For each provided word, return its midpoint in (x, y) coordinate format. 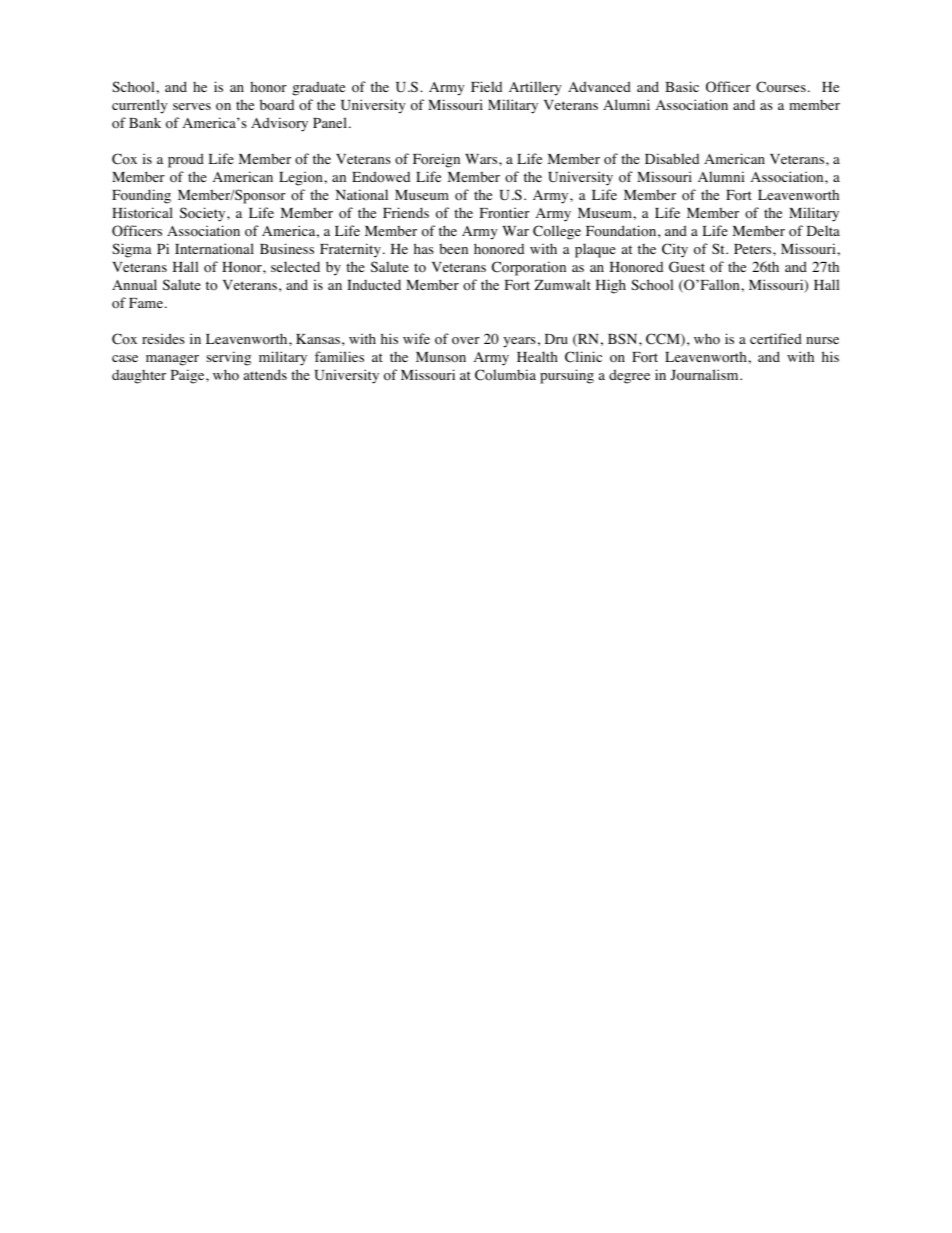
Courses (781, 87)
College (557, 232)
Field (486, 86)
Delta (823, 230)
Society (204, 214)
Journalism (706, 375)
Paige (189, 376)
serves (192, 106)
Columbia (505, 375)
